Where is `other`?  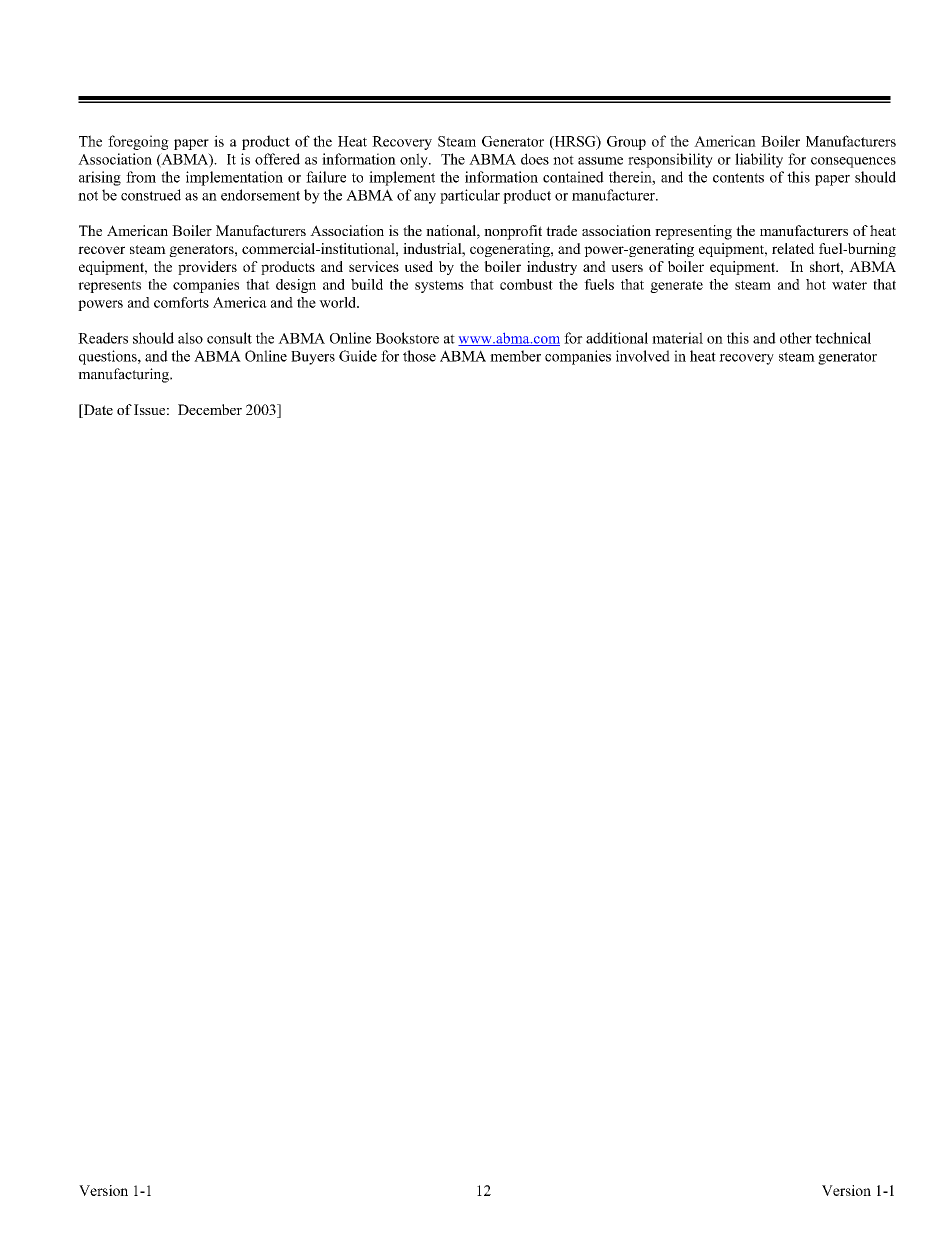
other is located at coordinates (796, 338).
